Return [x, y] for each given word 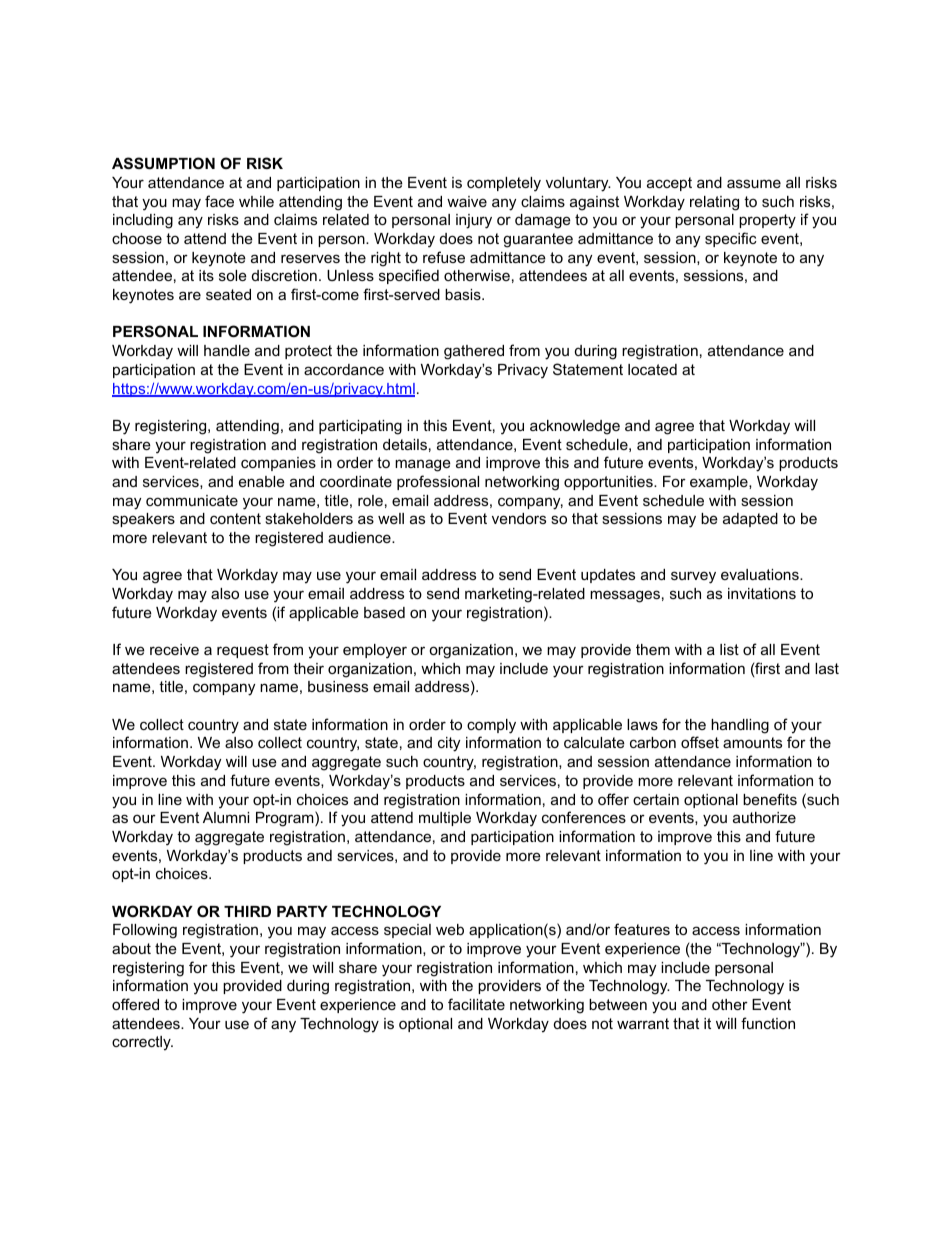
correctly [142, 1043]
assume [754, 183]
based [384, 612]
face [219, 201]
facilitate [476, 1004]
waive [467, 201]
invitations [762, 593]
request [243, 651]
